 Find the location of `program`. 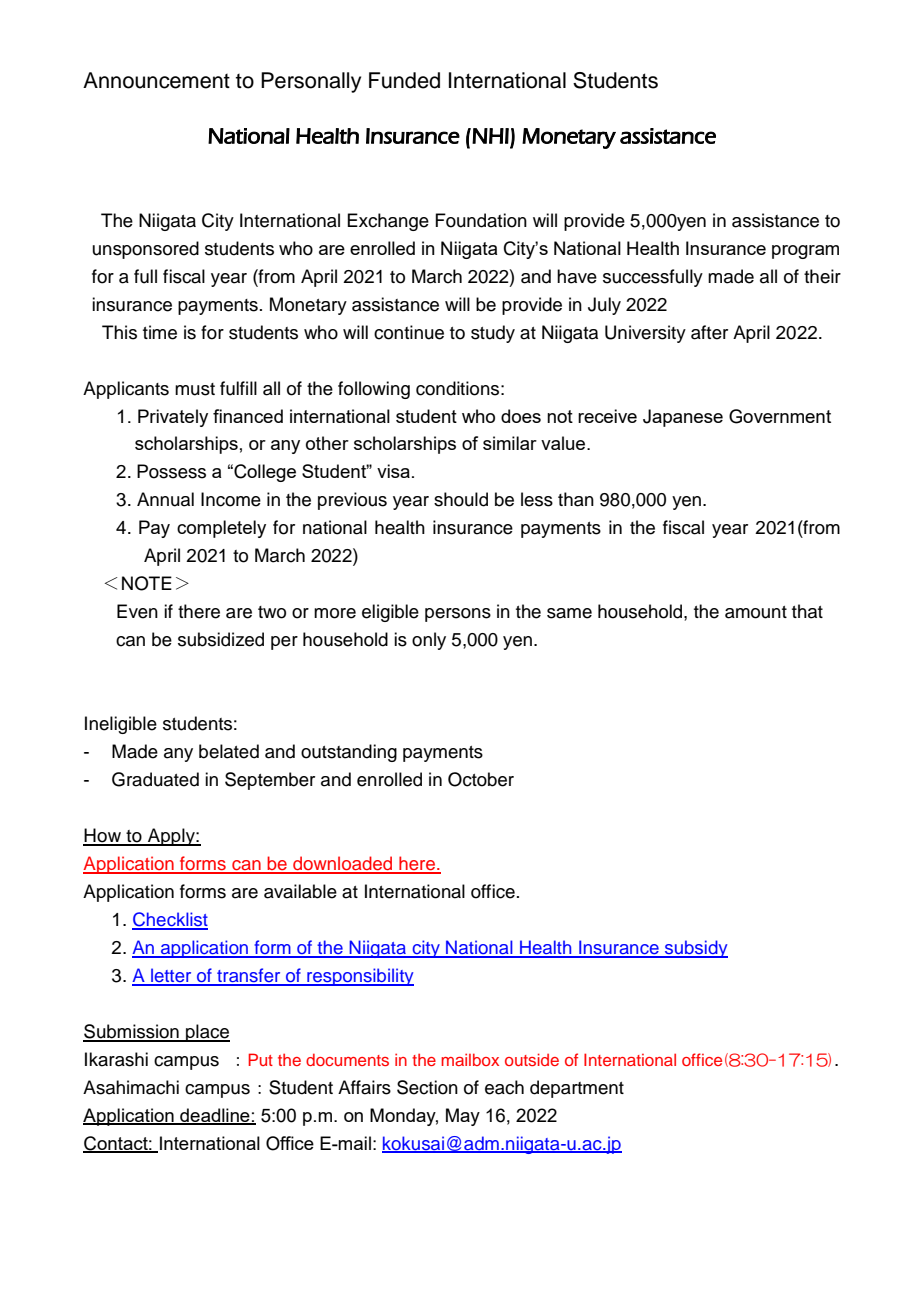

program is located at coordinates (805, 252).
